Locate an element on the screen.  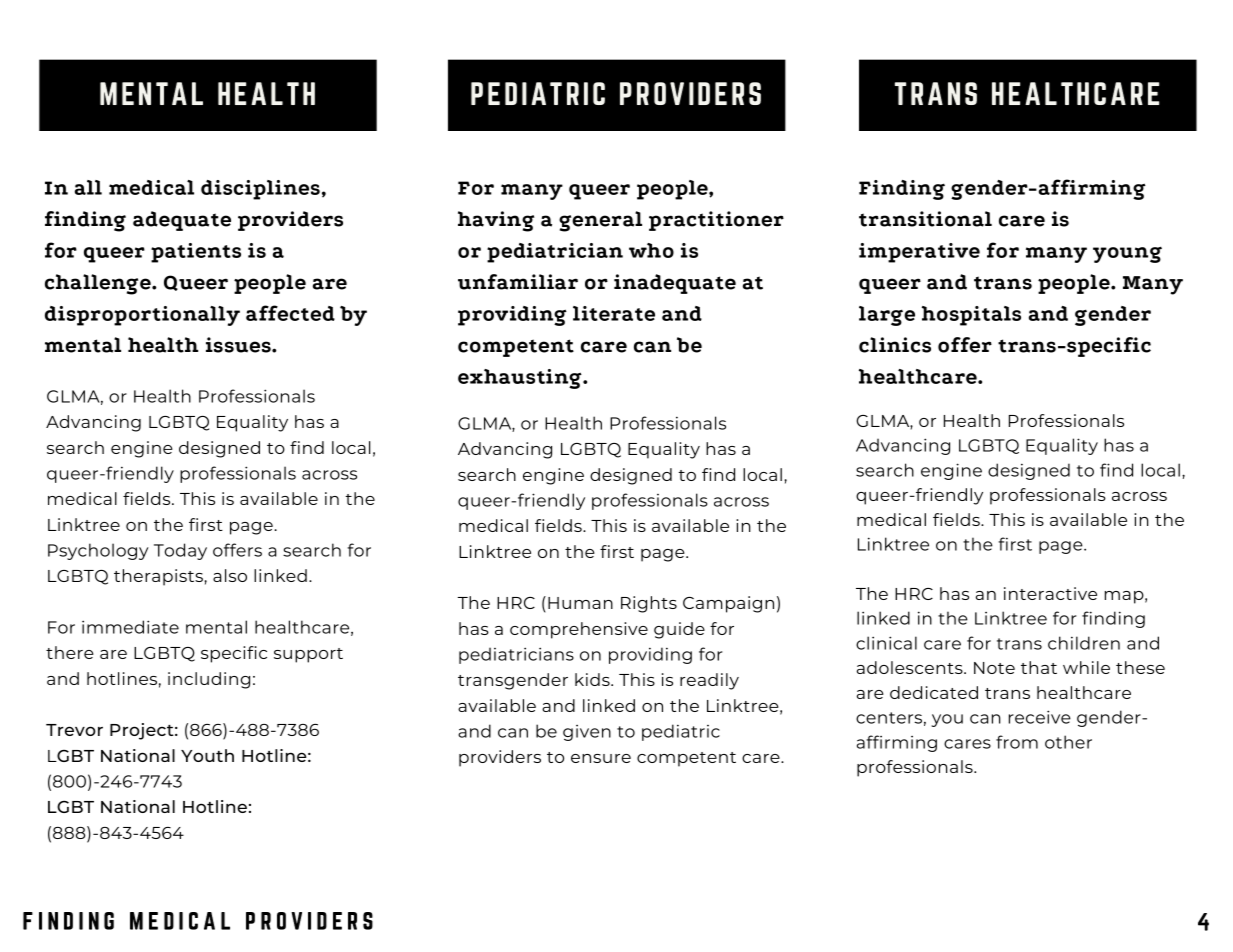
Youth is located at coordinates (207, 755).
